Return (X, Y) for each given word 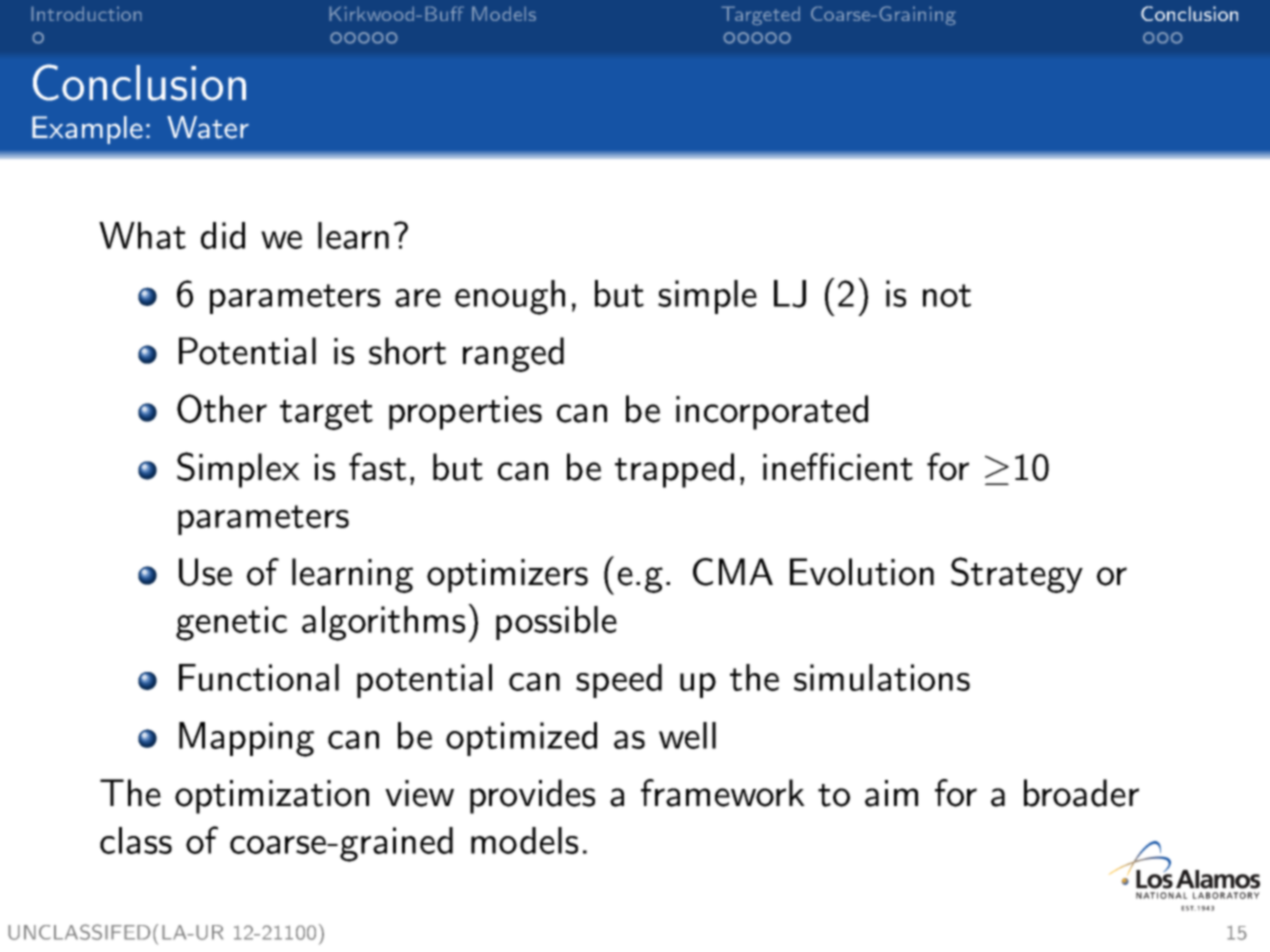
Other (222, 408)
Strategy (1017, 575)
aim (891, 793)
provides (532, 796)
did (223, 235)
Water (208, 127)
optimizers (507, 576)
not (947, 295)
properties (465, 413)
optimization (272, 797)
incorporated (772, 412)
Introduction (86, 14)
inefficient (838, 467)
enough (510, 297)
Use (205, 572)
